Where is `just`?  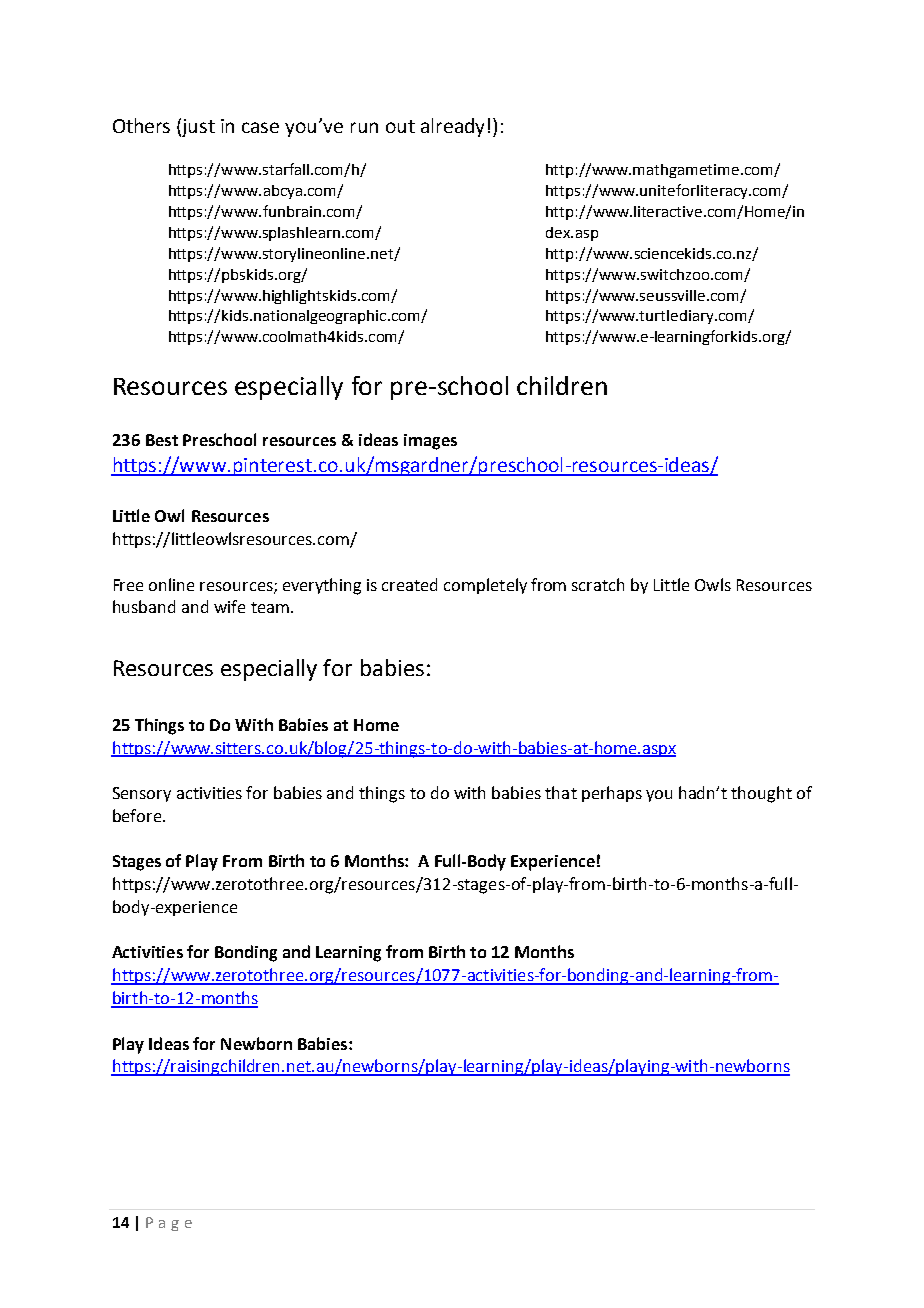 just is located at coordinates (198, 128).
